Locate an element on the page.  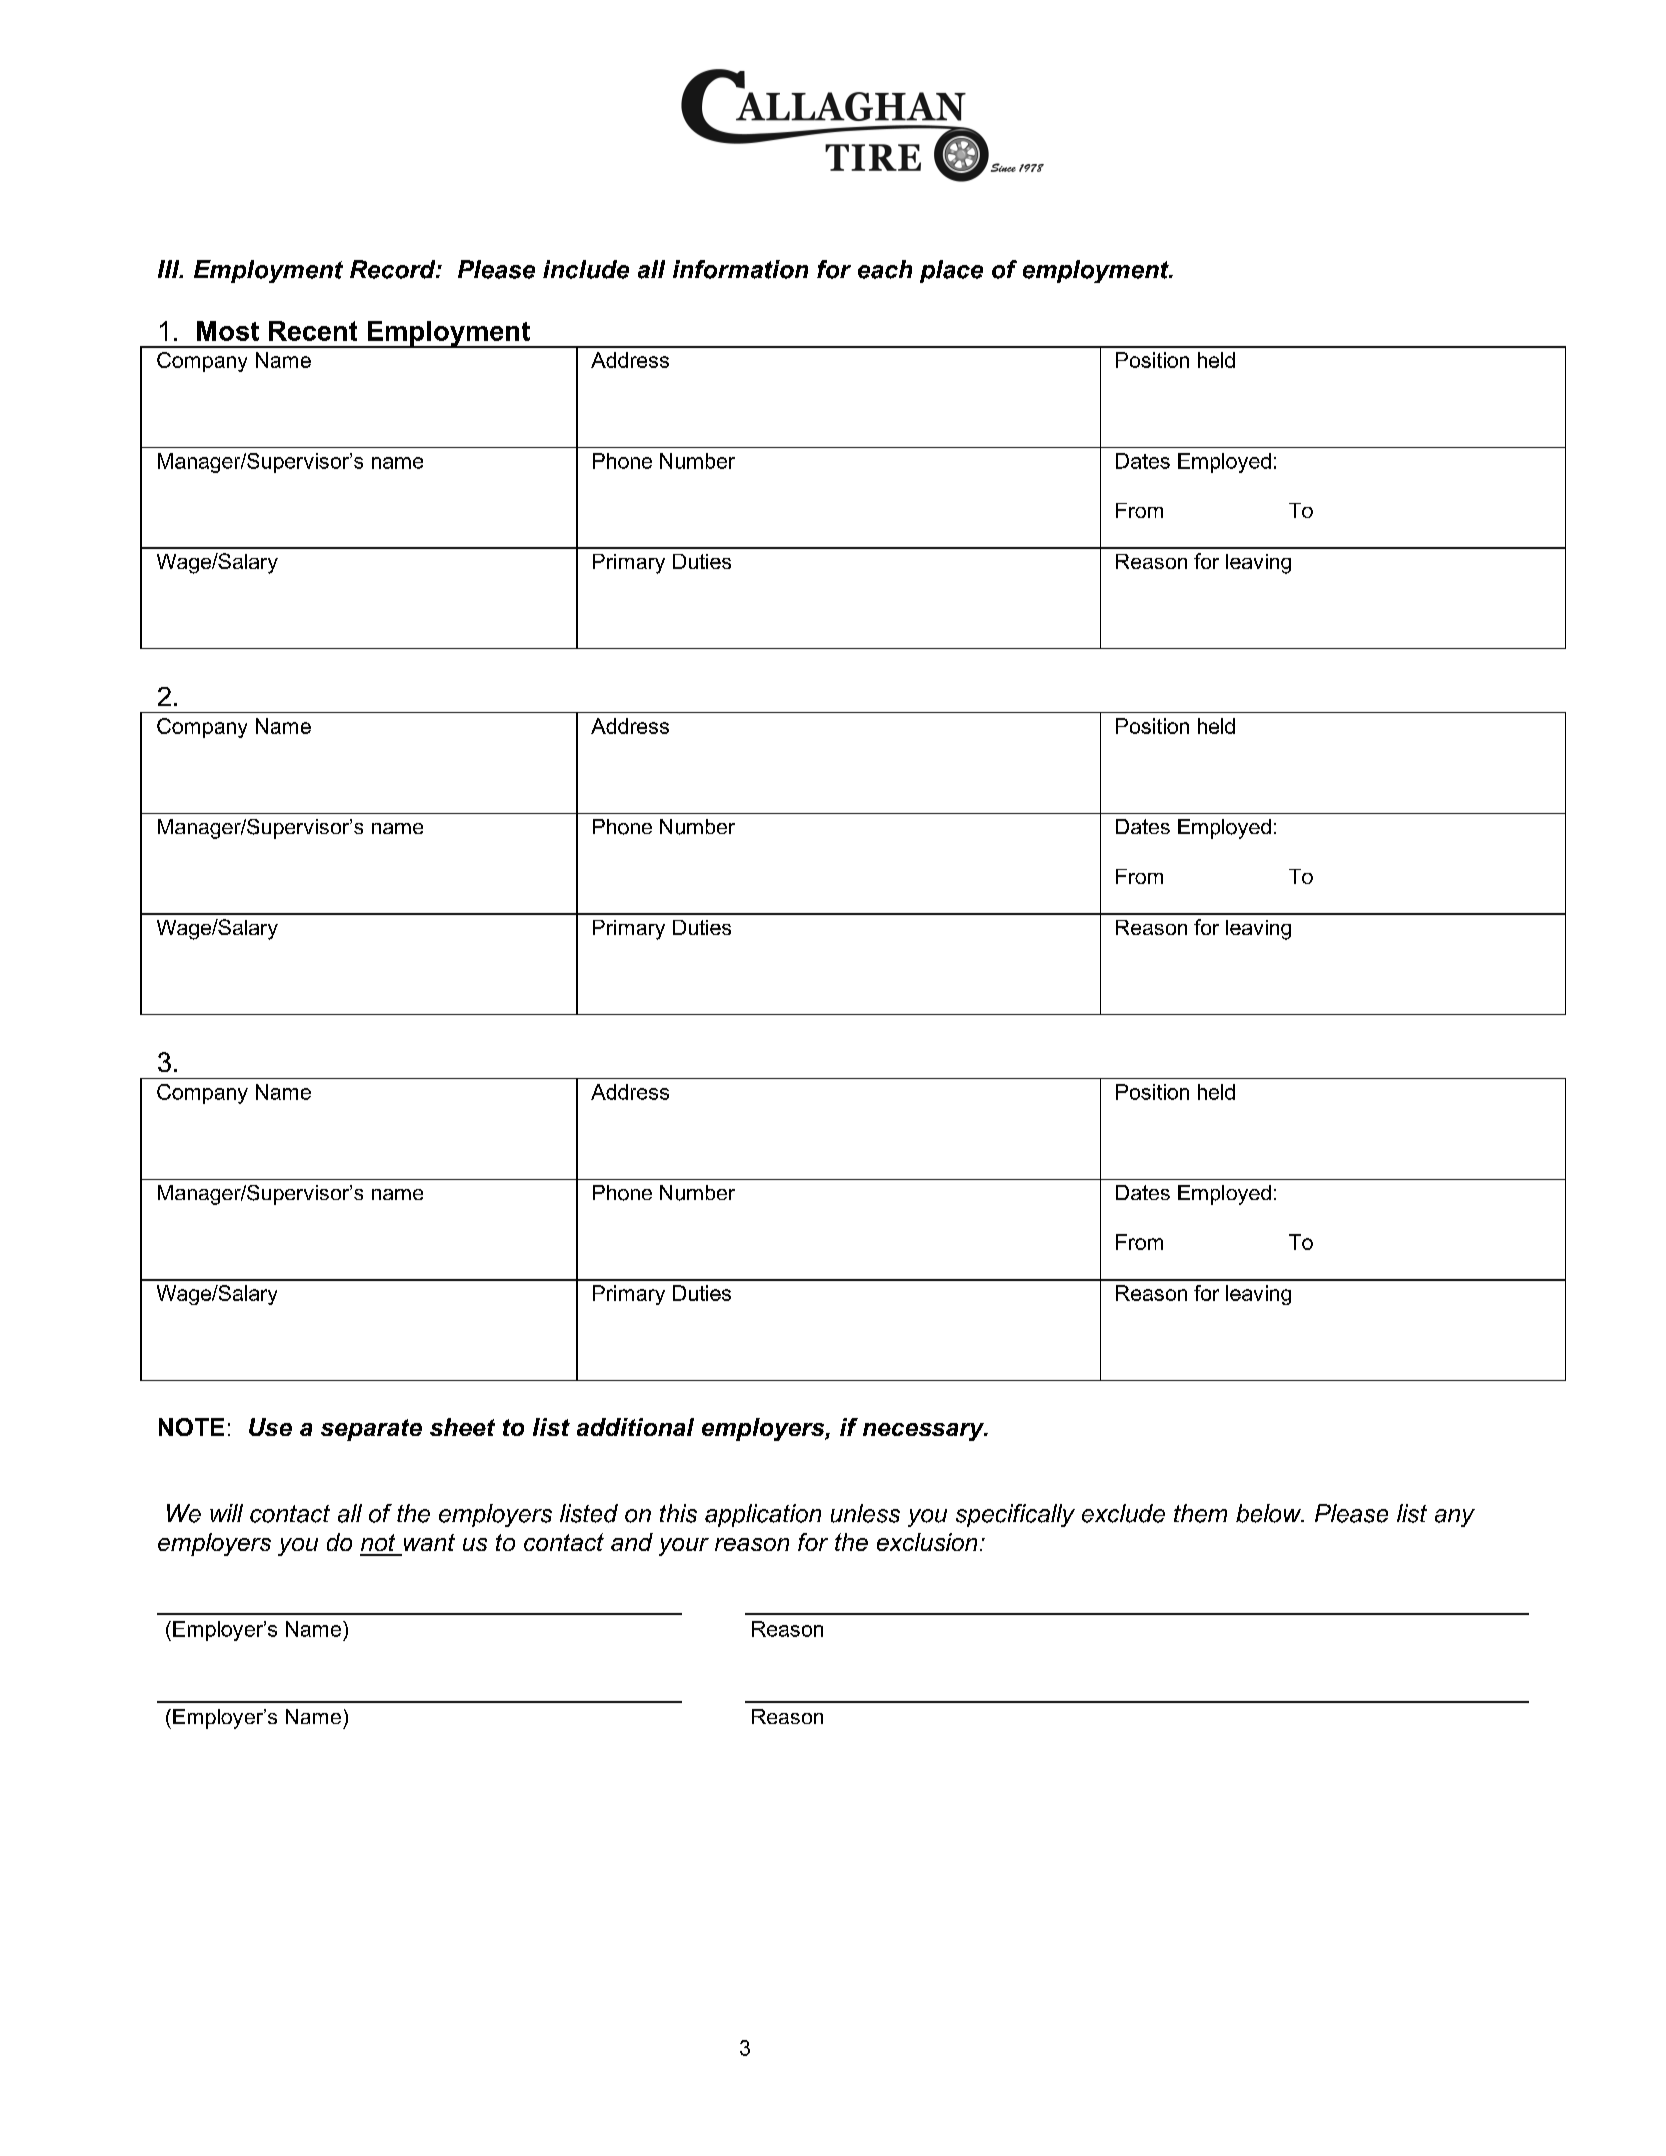
place is located at coordinates (951, 271).
